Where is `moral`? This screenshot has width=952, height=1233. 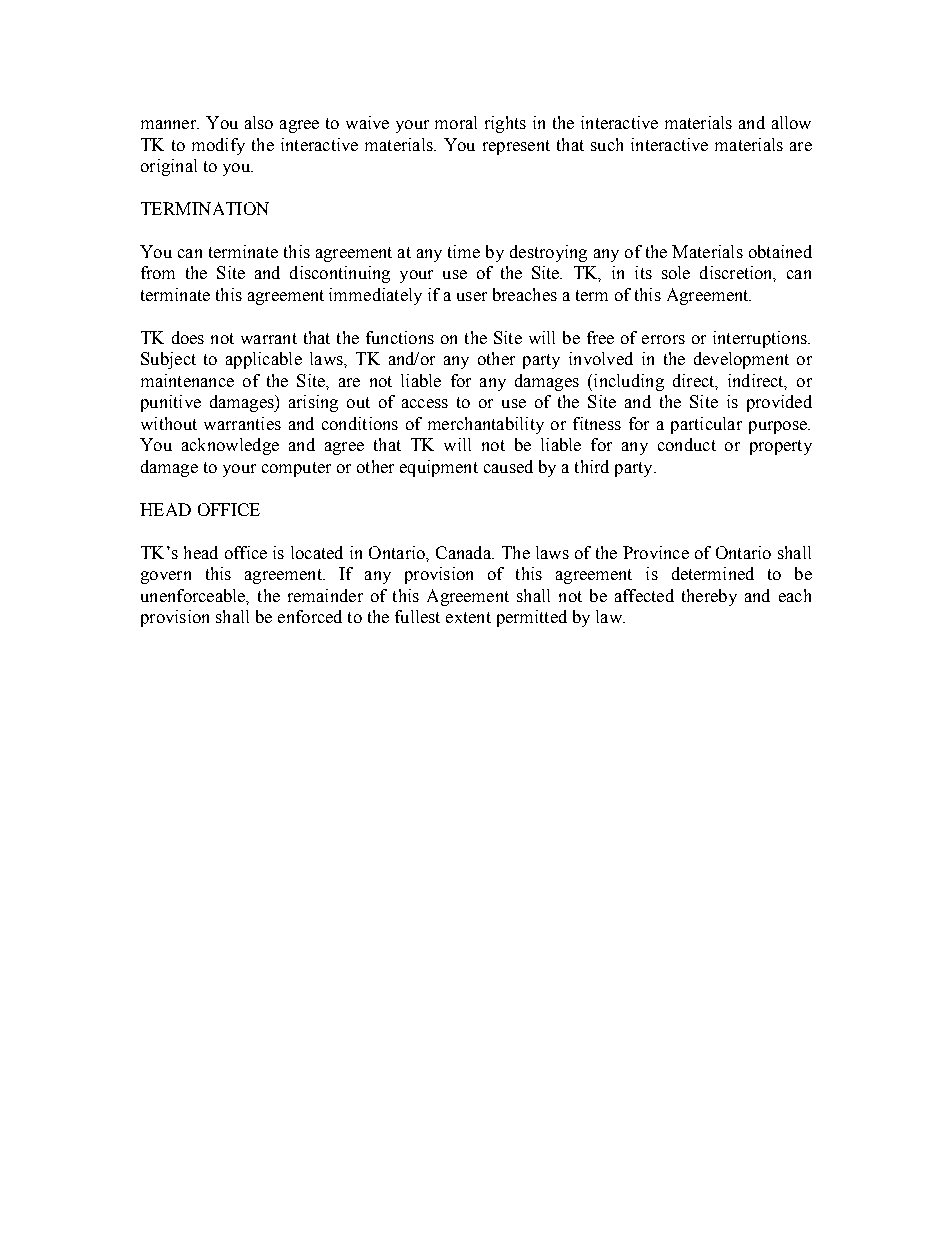 moral is located at coordinates (456, 122).
